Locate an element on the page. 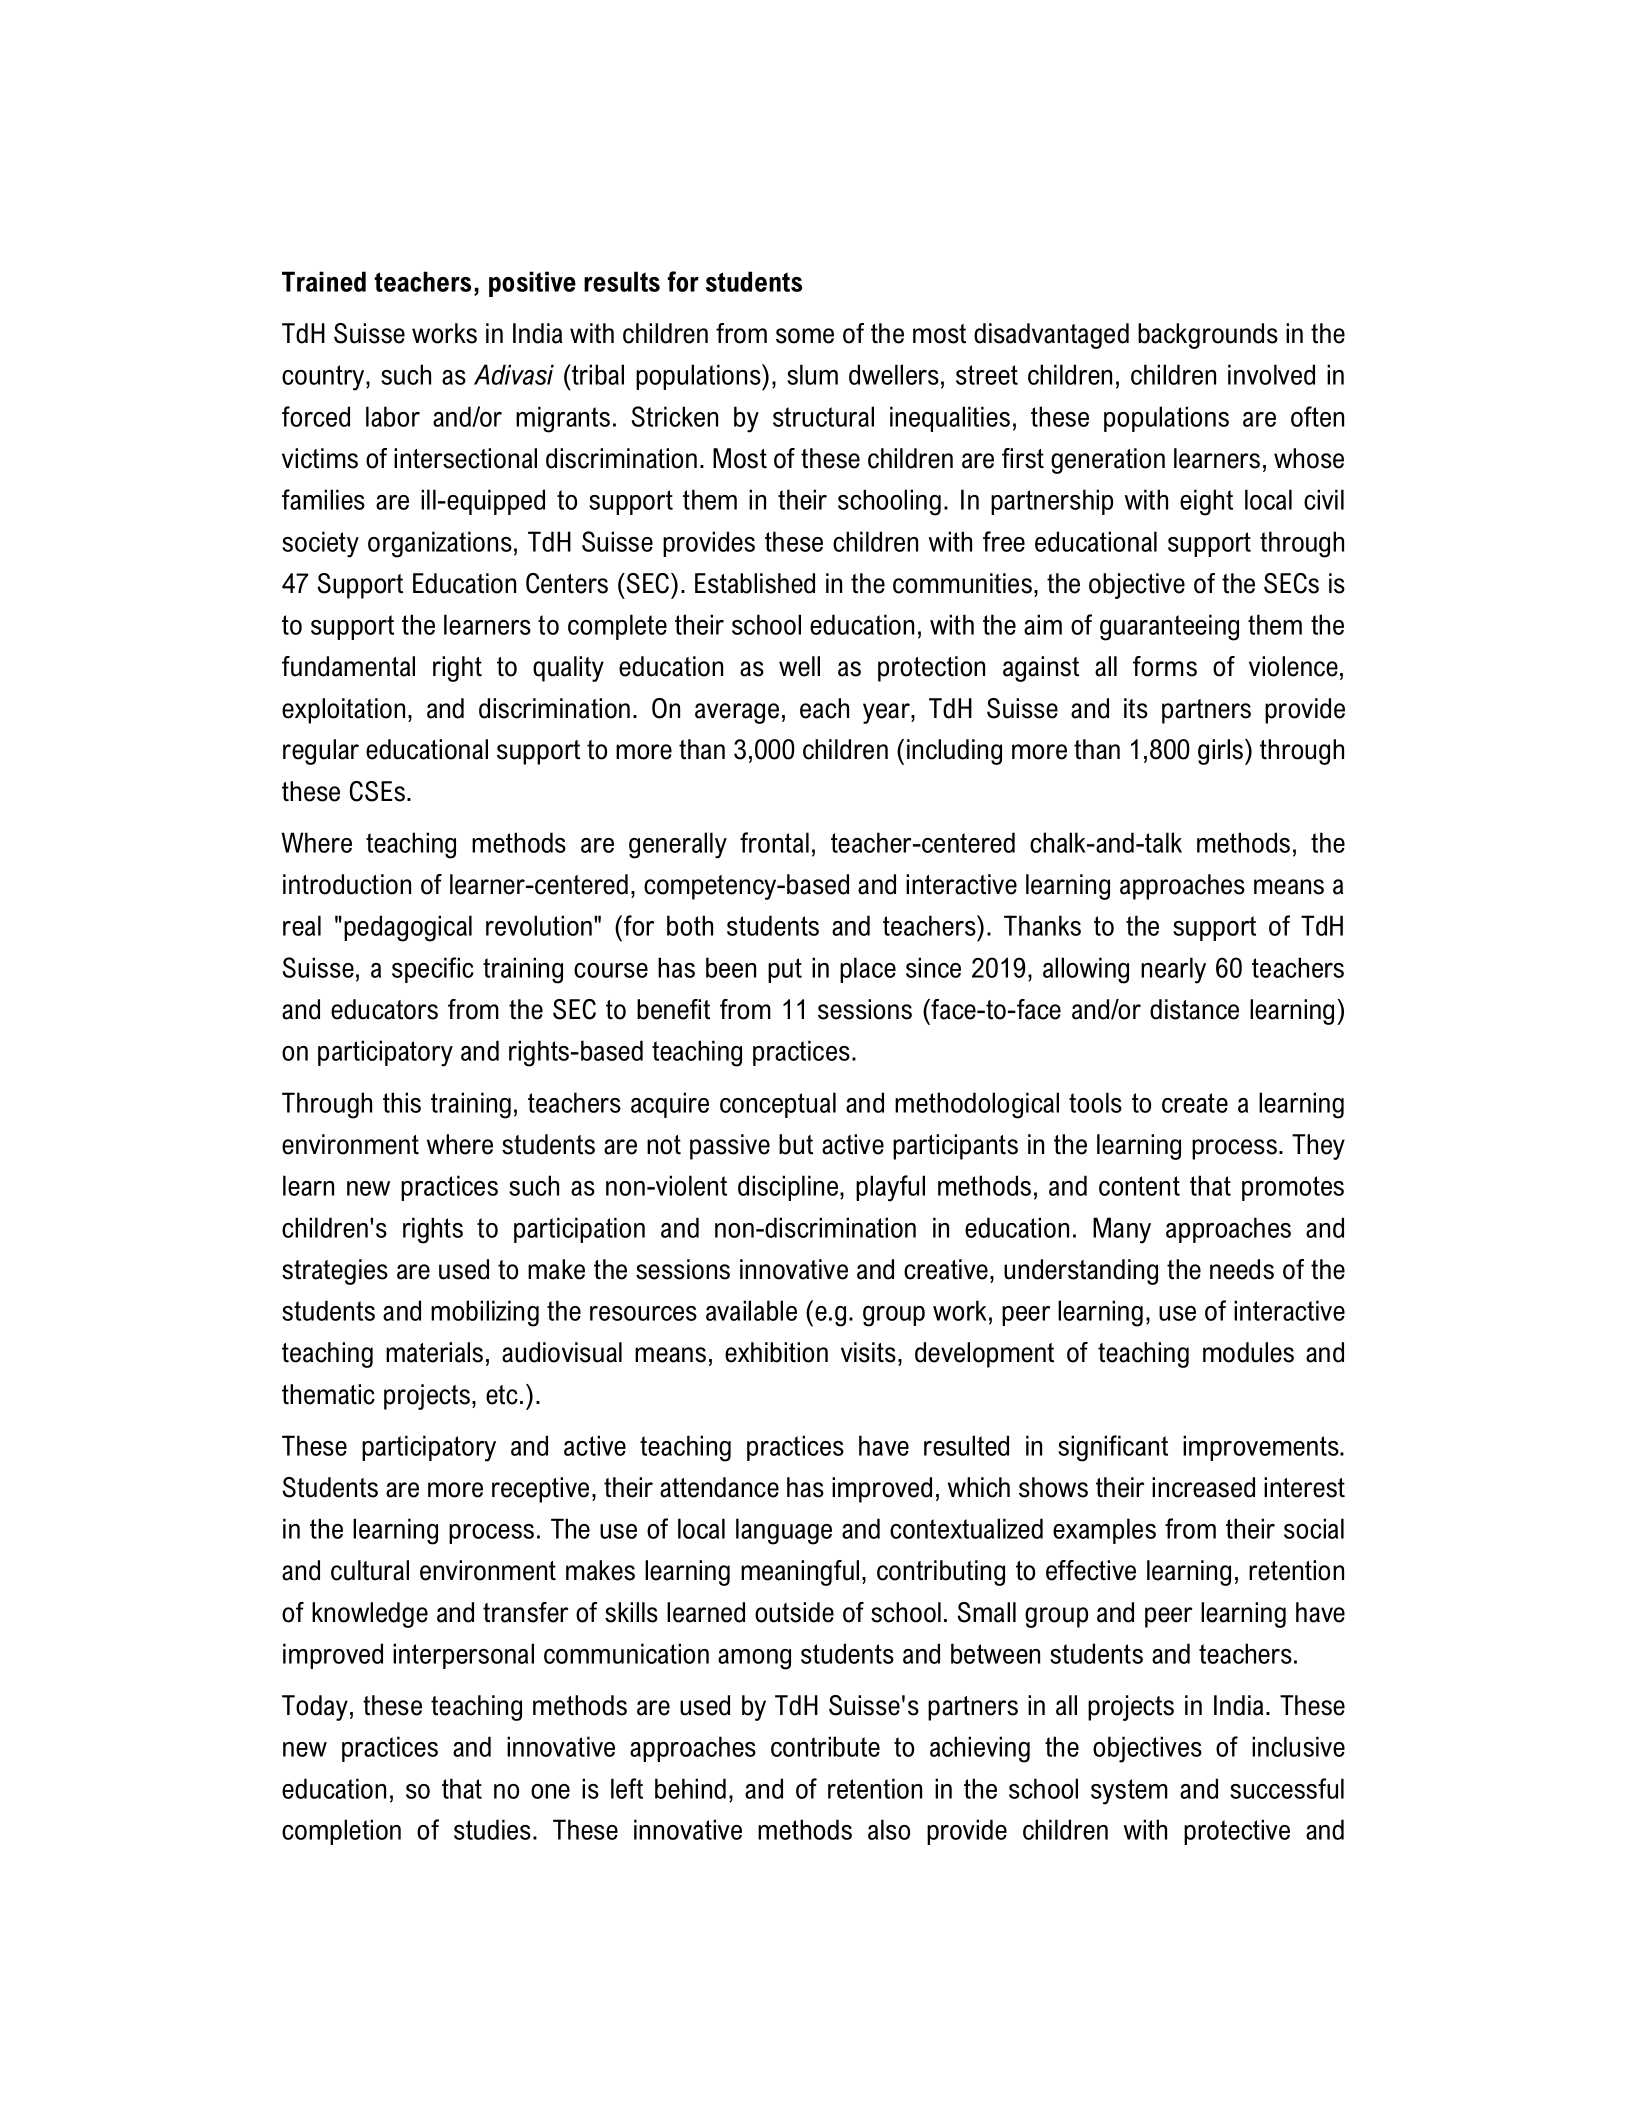 Image resolution: width=1630 pixels, height=2109 pixels. studies is located at coordinates (492, 1829).
